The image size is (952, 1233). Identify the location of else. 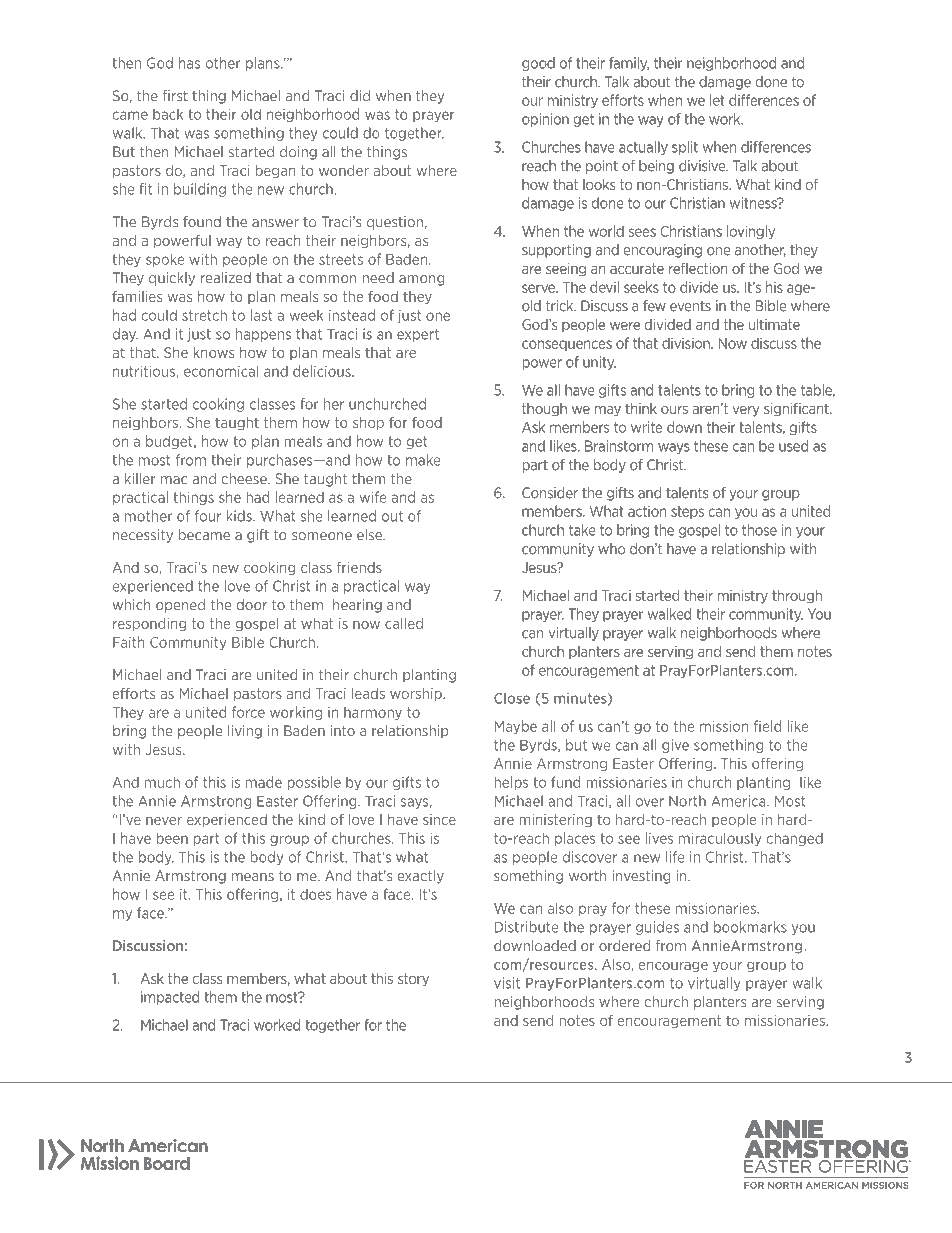
(370, 535).
